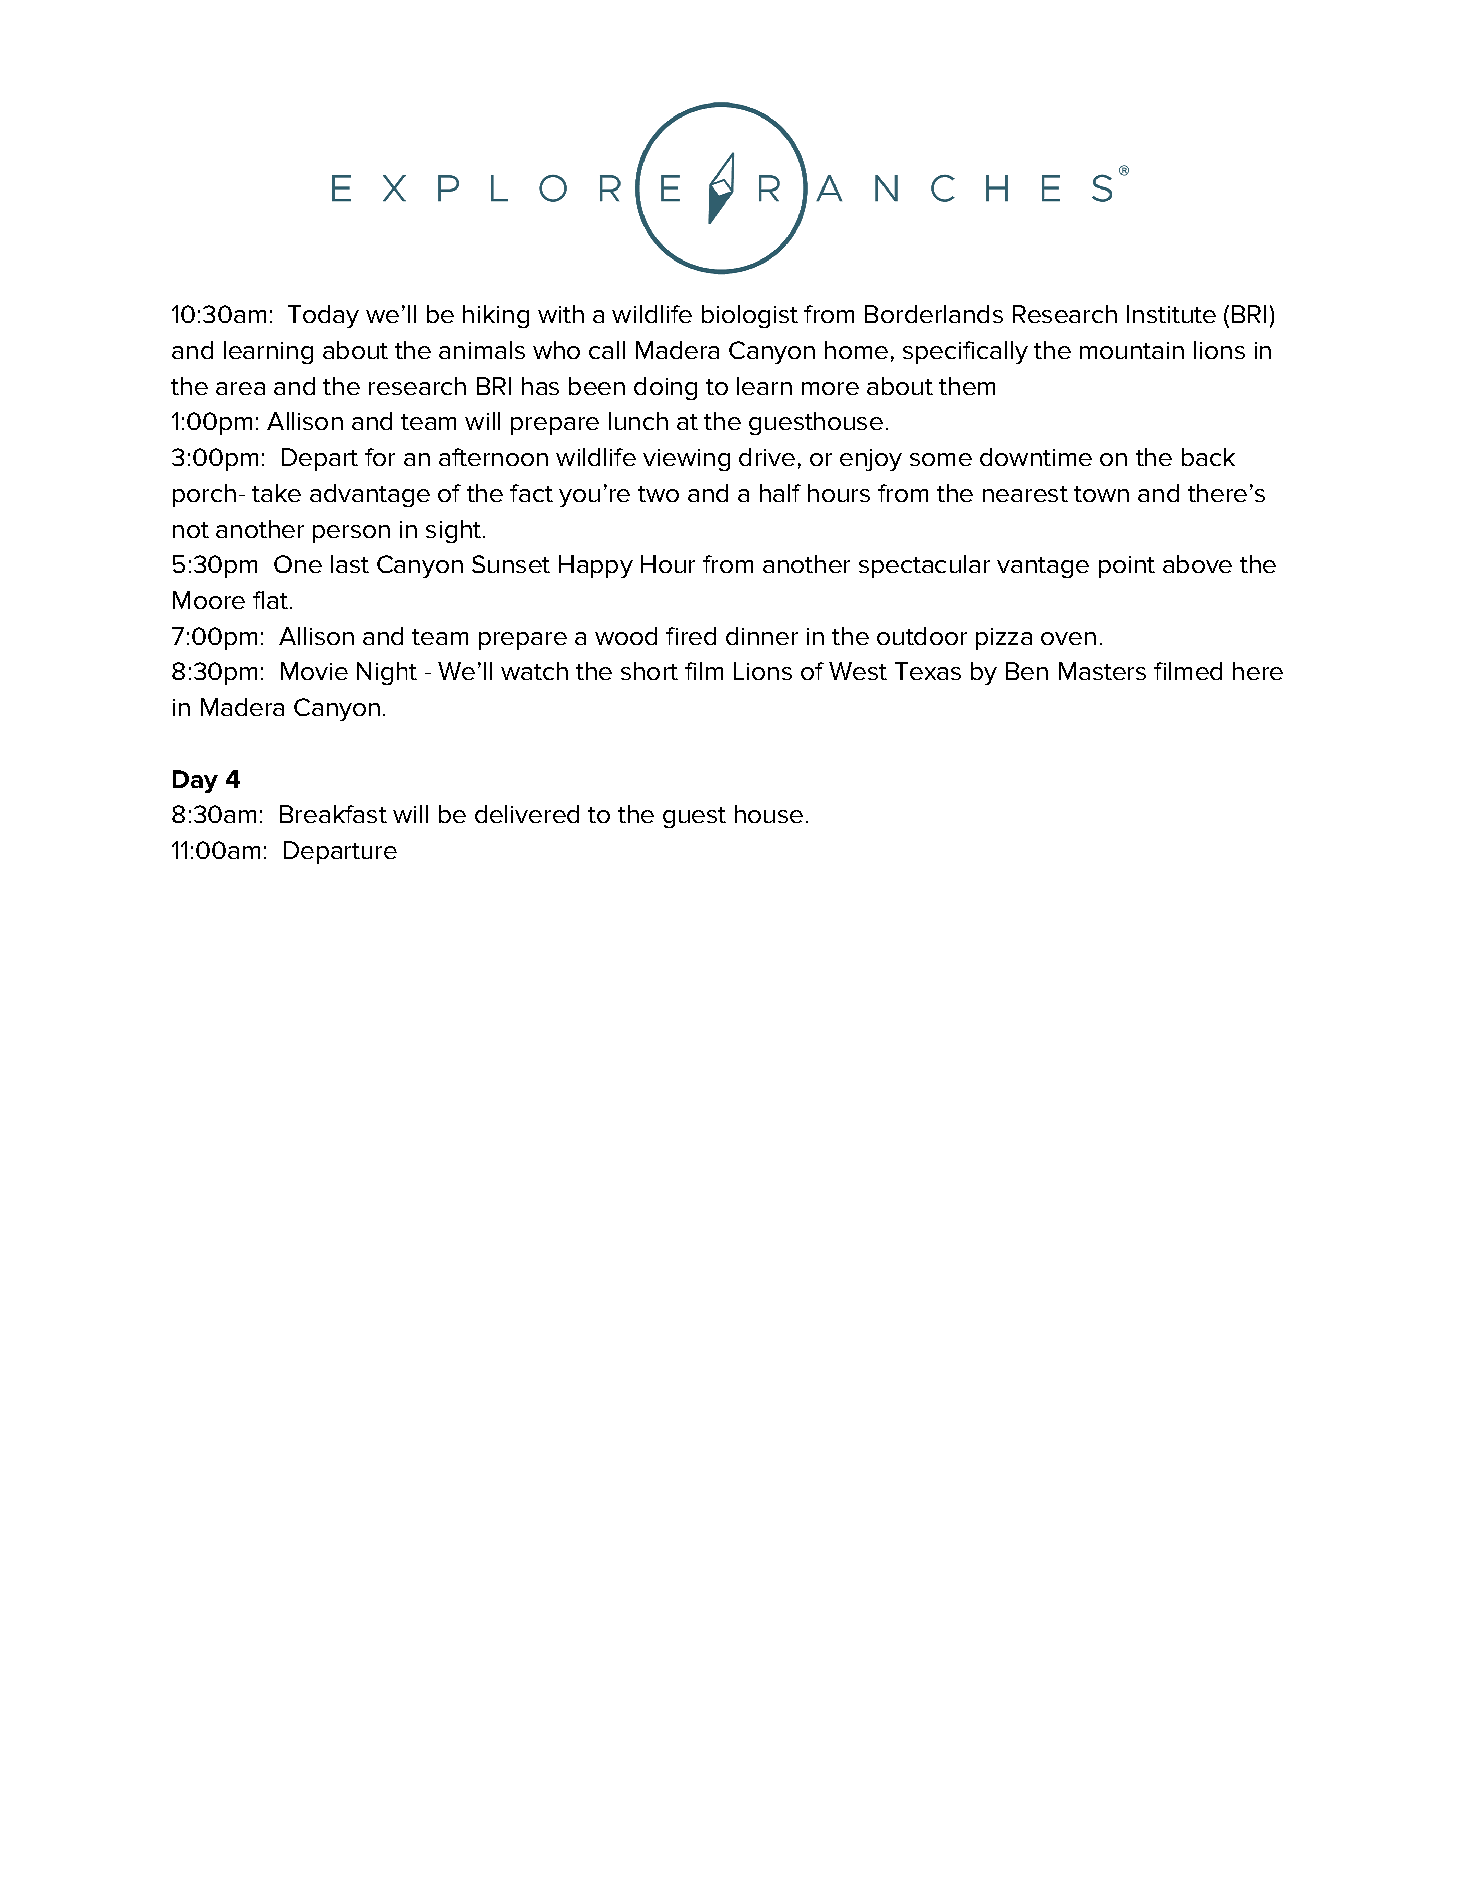  What do you see at coordinates (527, 814) in the screenshot?
I see `delivered` at bounding box center [527, 814].
